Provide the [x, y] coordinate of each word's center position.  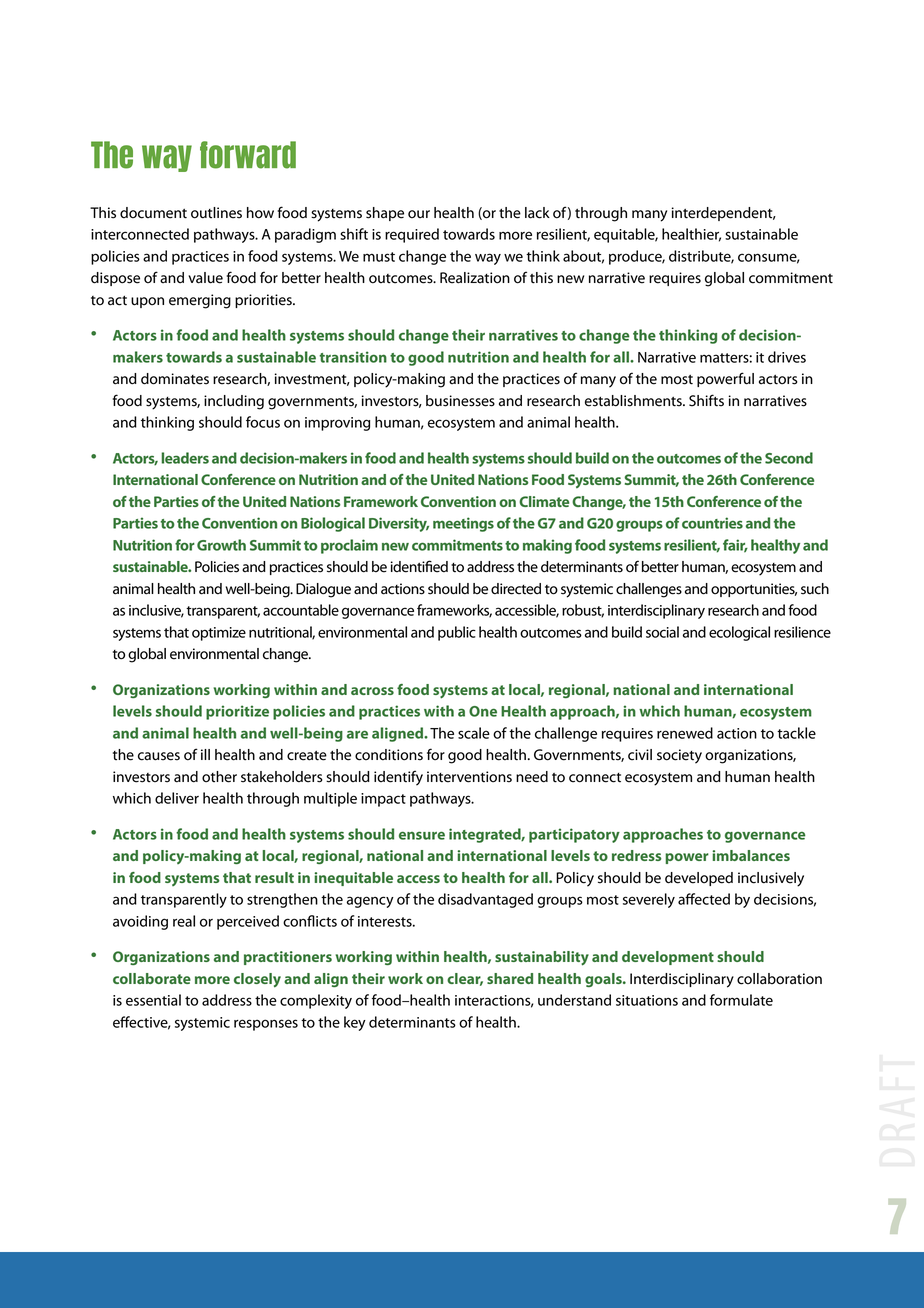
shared [510, 978]
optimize [219, 634]
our [419, 214]
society [679, 756]
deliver [177, 798]
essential [153, 1000]
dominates [175, 379]
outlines [216, 213]
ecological [739, 633]
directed [516, 589]
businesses [460, 401]
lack [537, 213]
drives [787, 357]
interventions [469, 777]
